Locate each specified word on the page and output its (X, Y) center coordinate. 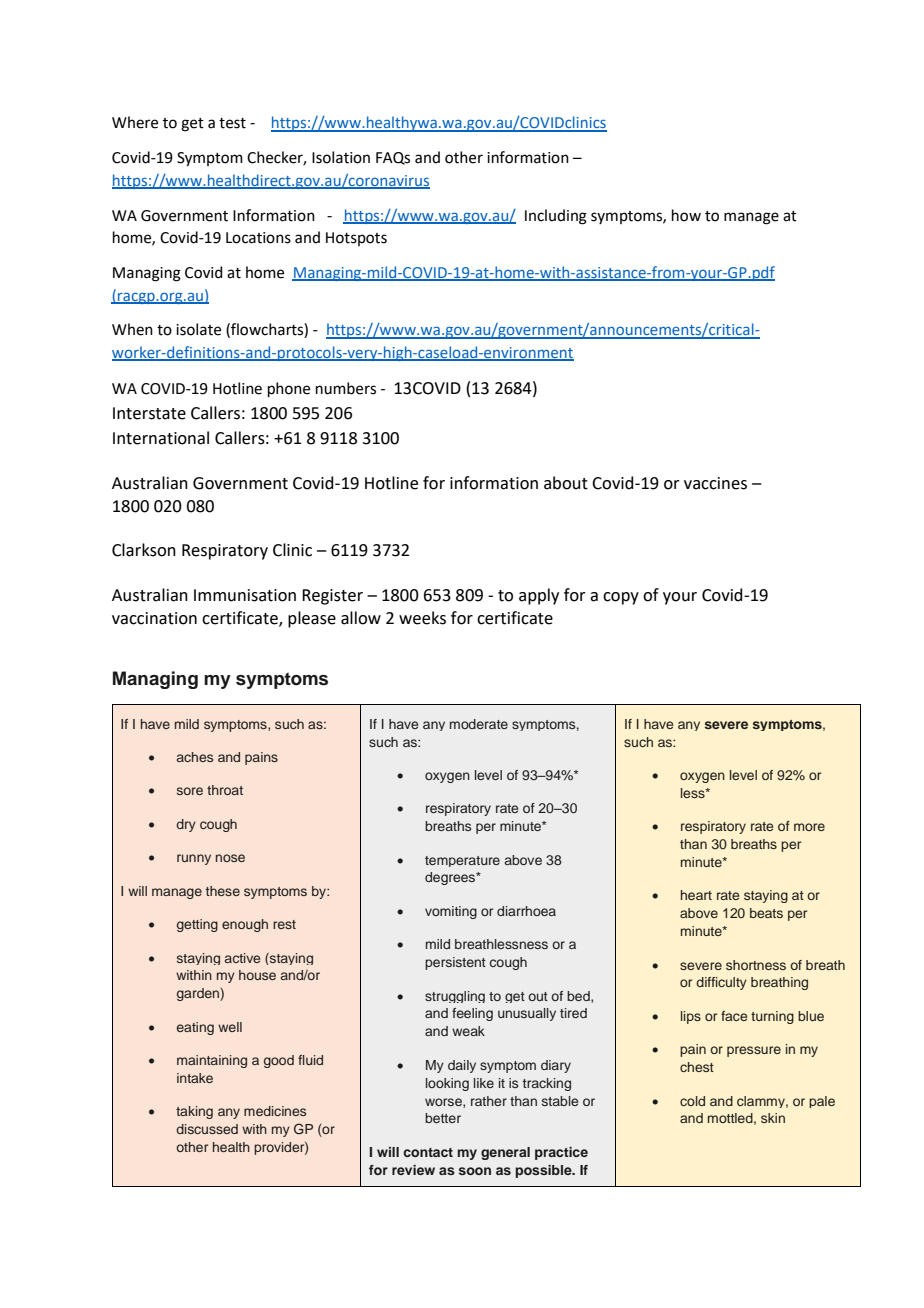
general (505, 1153)
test (232, 123)
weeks (422, 618)
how (686, 215)
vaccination (154, 618)
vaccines (715, 483)
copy (621, 598)
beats (766, 913)
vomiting (451, 912)
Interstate (149, 413)
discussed (207, 1129)
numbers (346, 388)
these (223, 891)
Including (556, 217)
